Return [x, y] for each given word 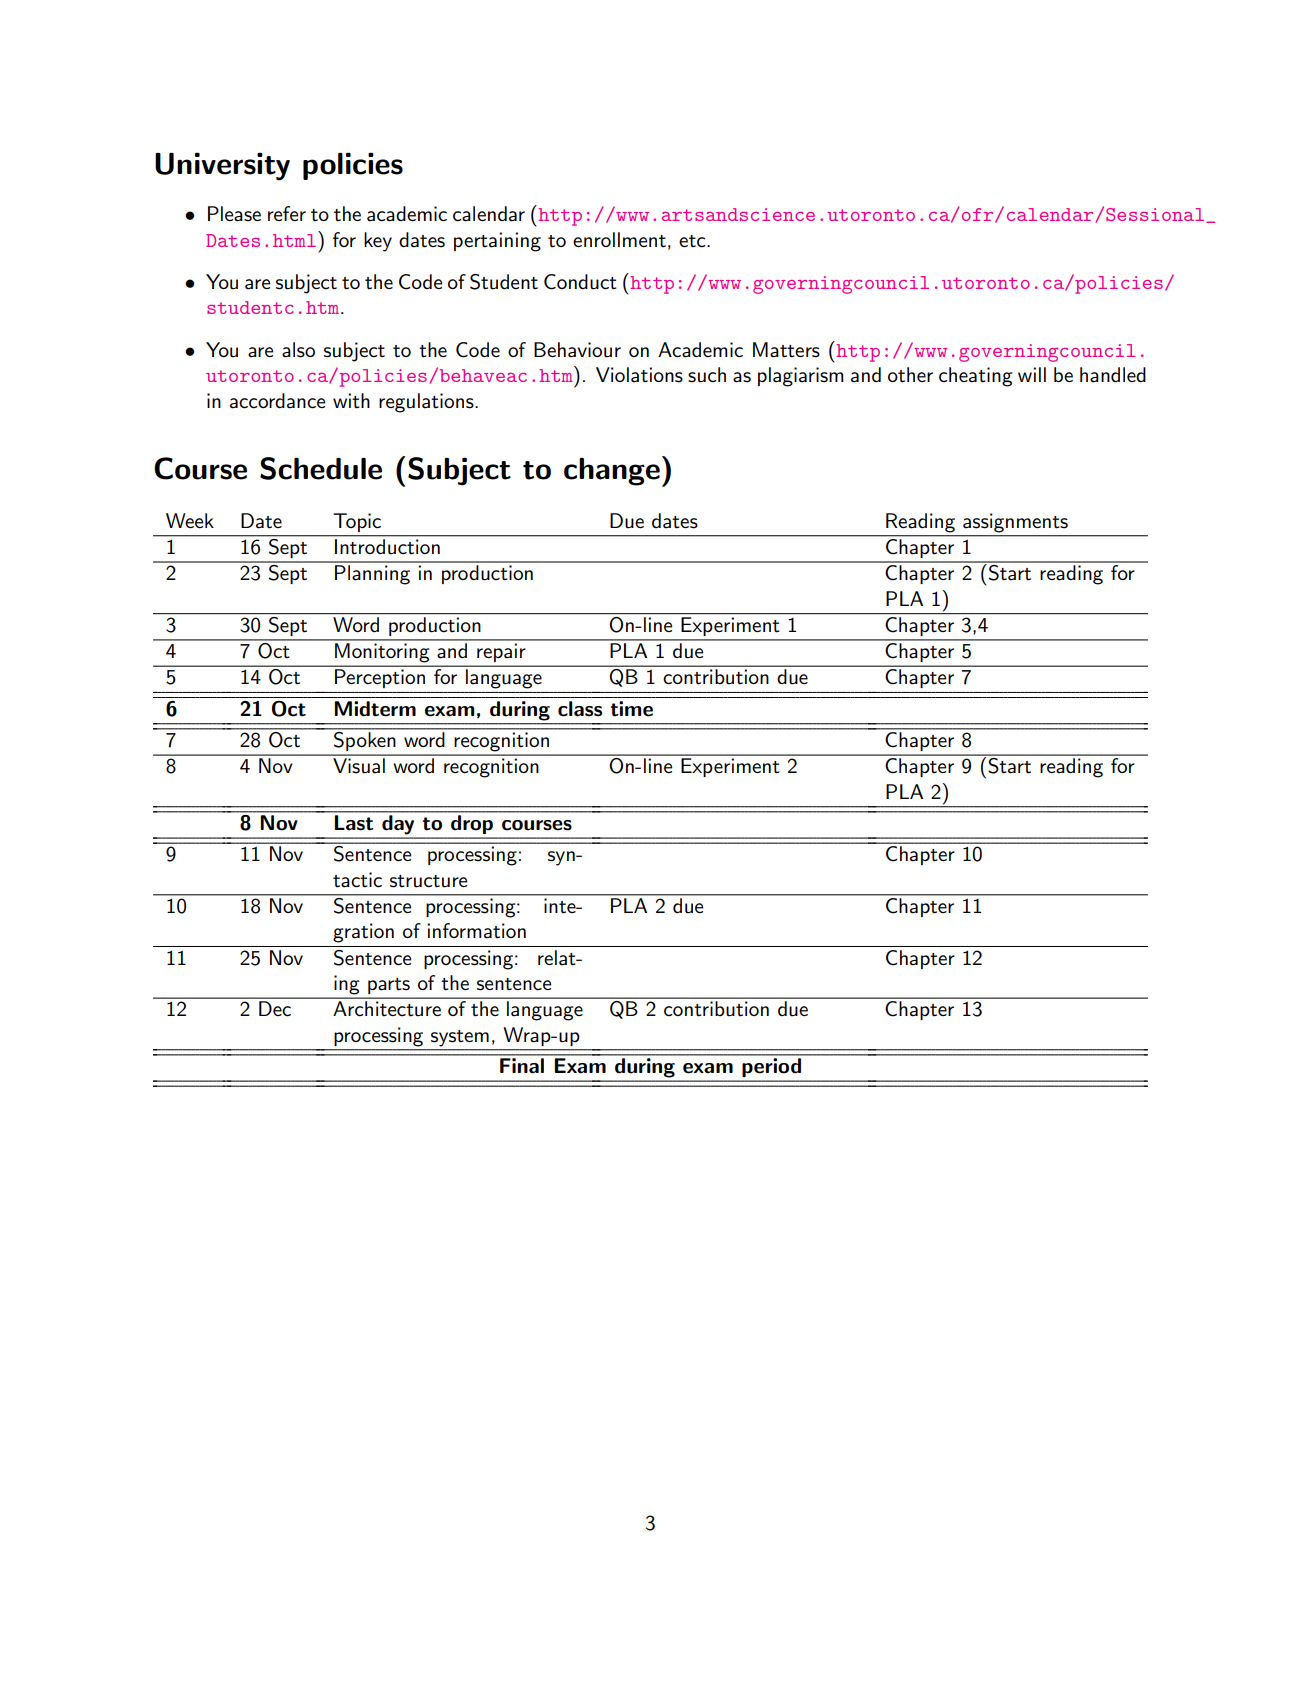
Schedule [321, 468]
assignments [1015, 523]
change [612, 472]
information [476, 931]
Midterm [375, 709]
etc [693, 241]
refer [287, 213]
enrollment [619, 240]
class [580, 709]
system [460, 1038]
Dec [275, 1008]
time [632, 709]
